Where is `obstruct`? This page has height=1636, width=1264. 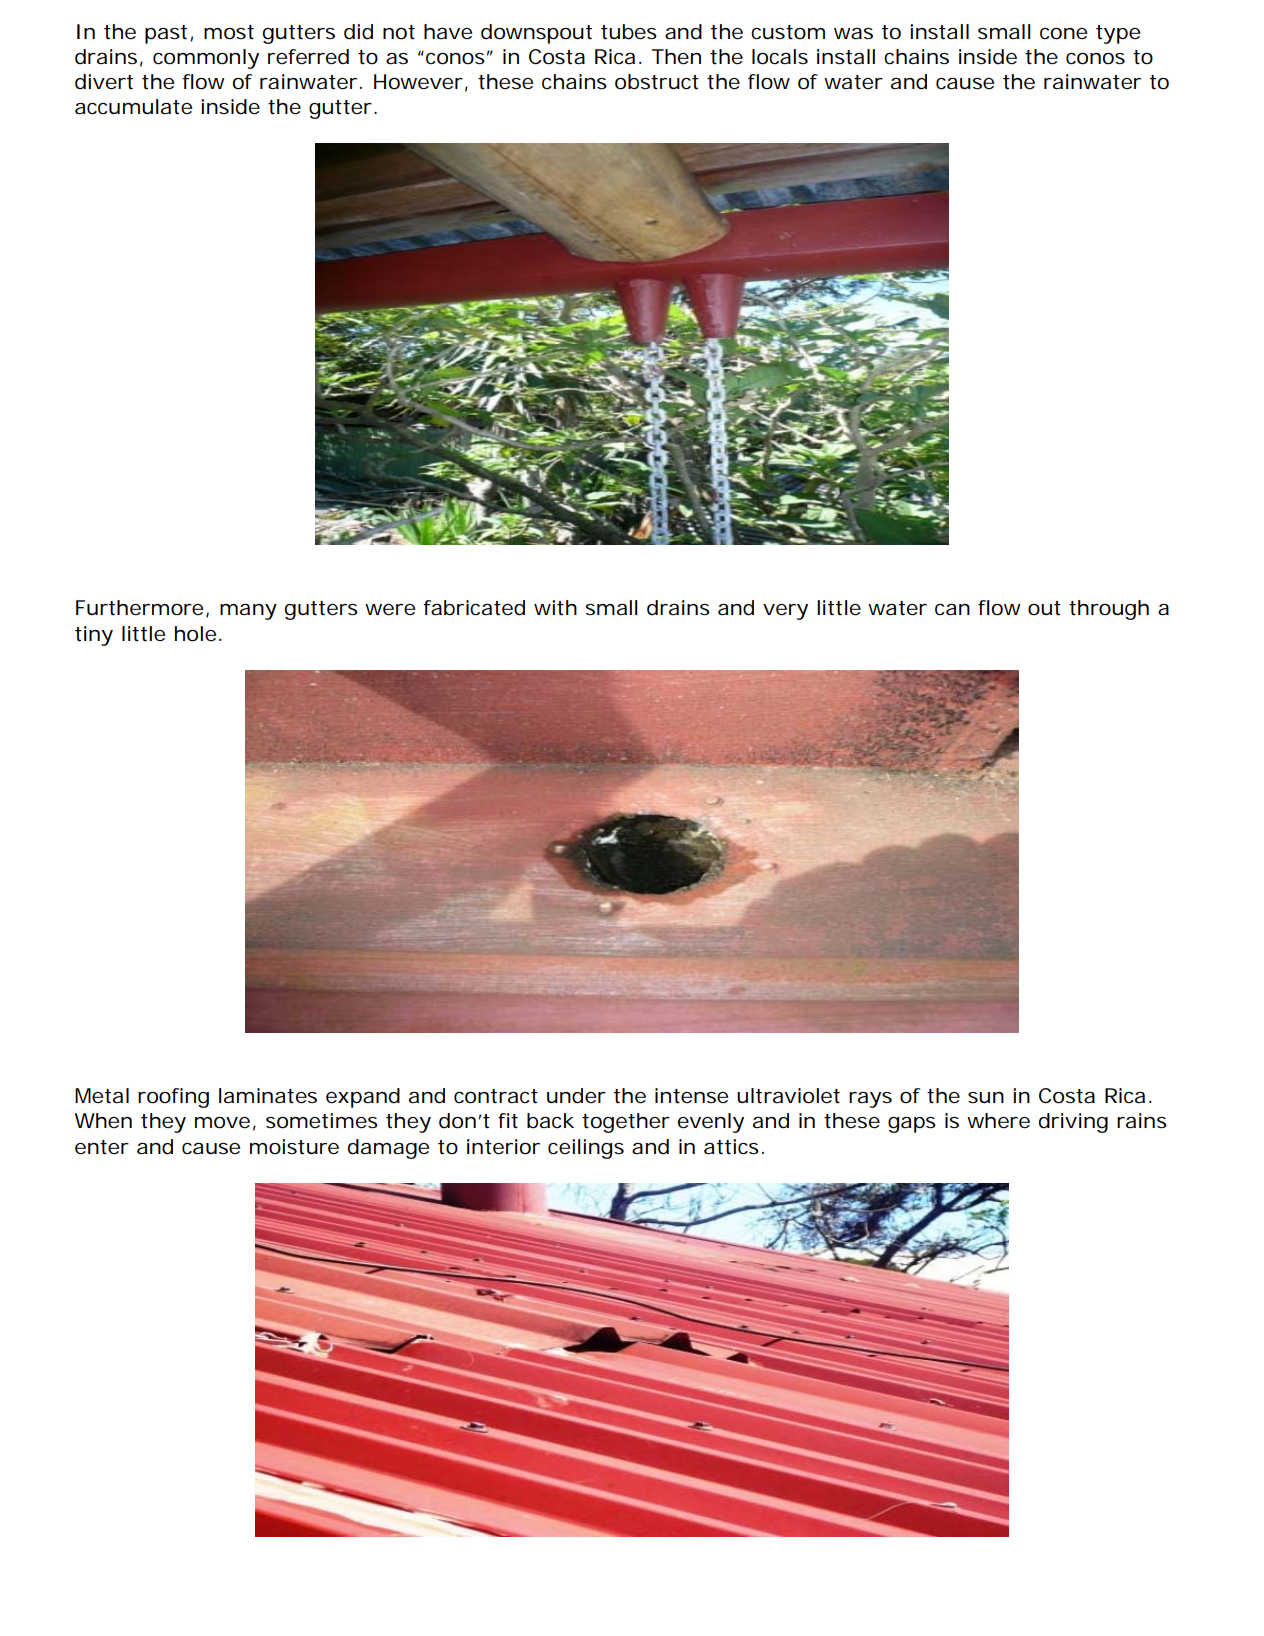
obstruct is located at coordinates (657, 82).
